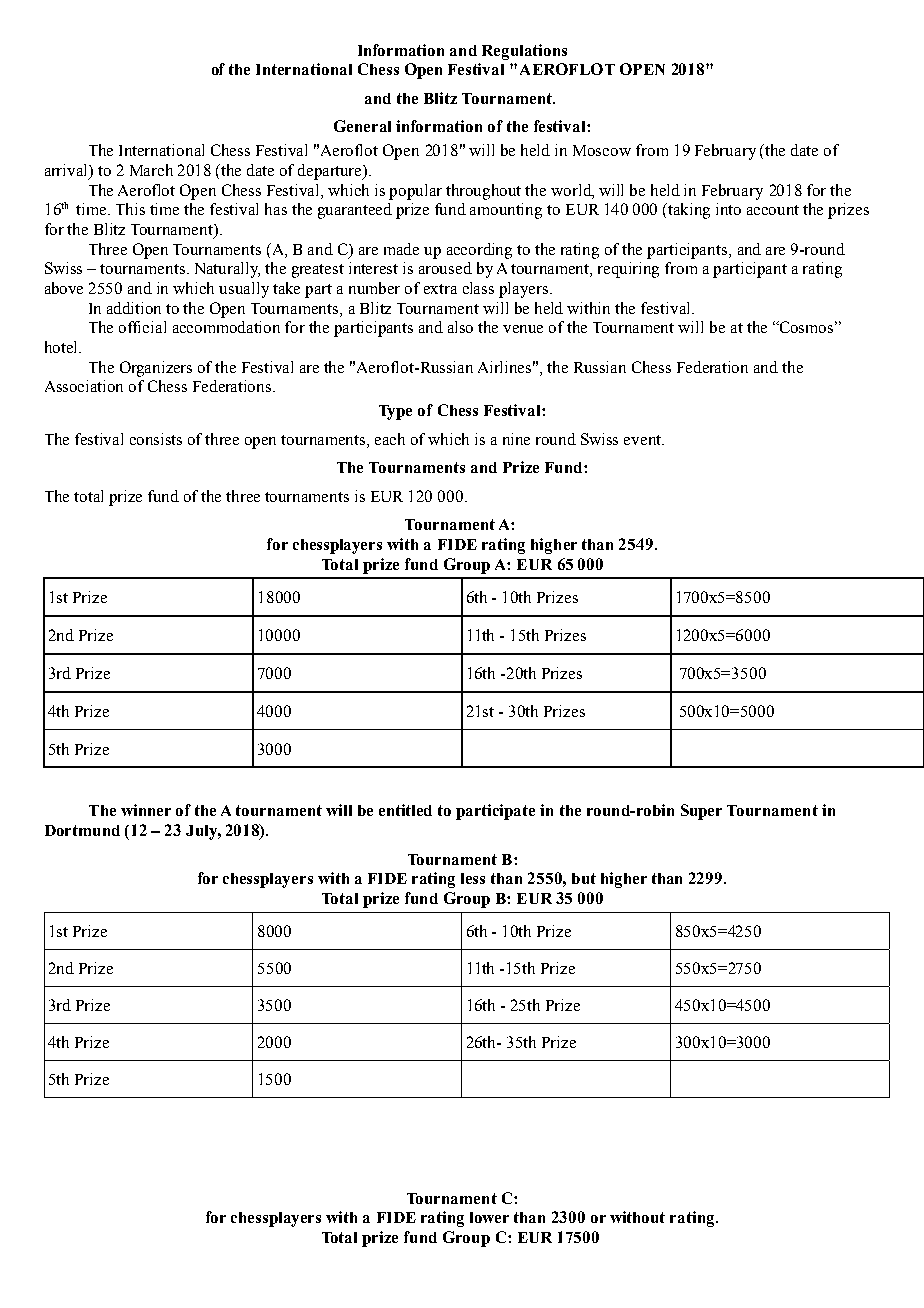 The image size is (924, 1308). I want to click on entitled, so click(405, 810).
